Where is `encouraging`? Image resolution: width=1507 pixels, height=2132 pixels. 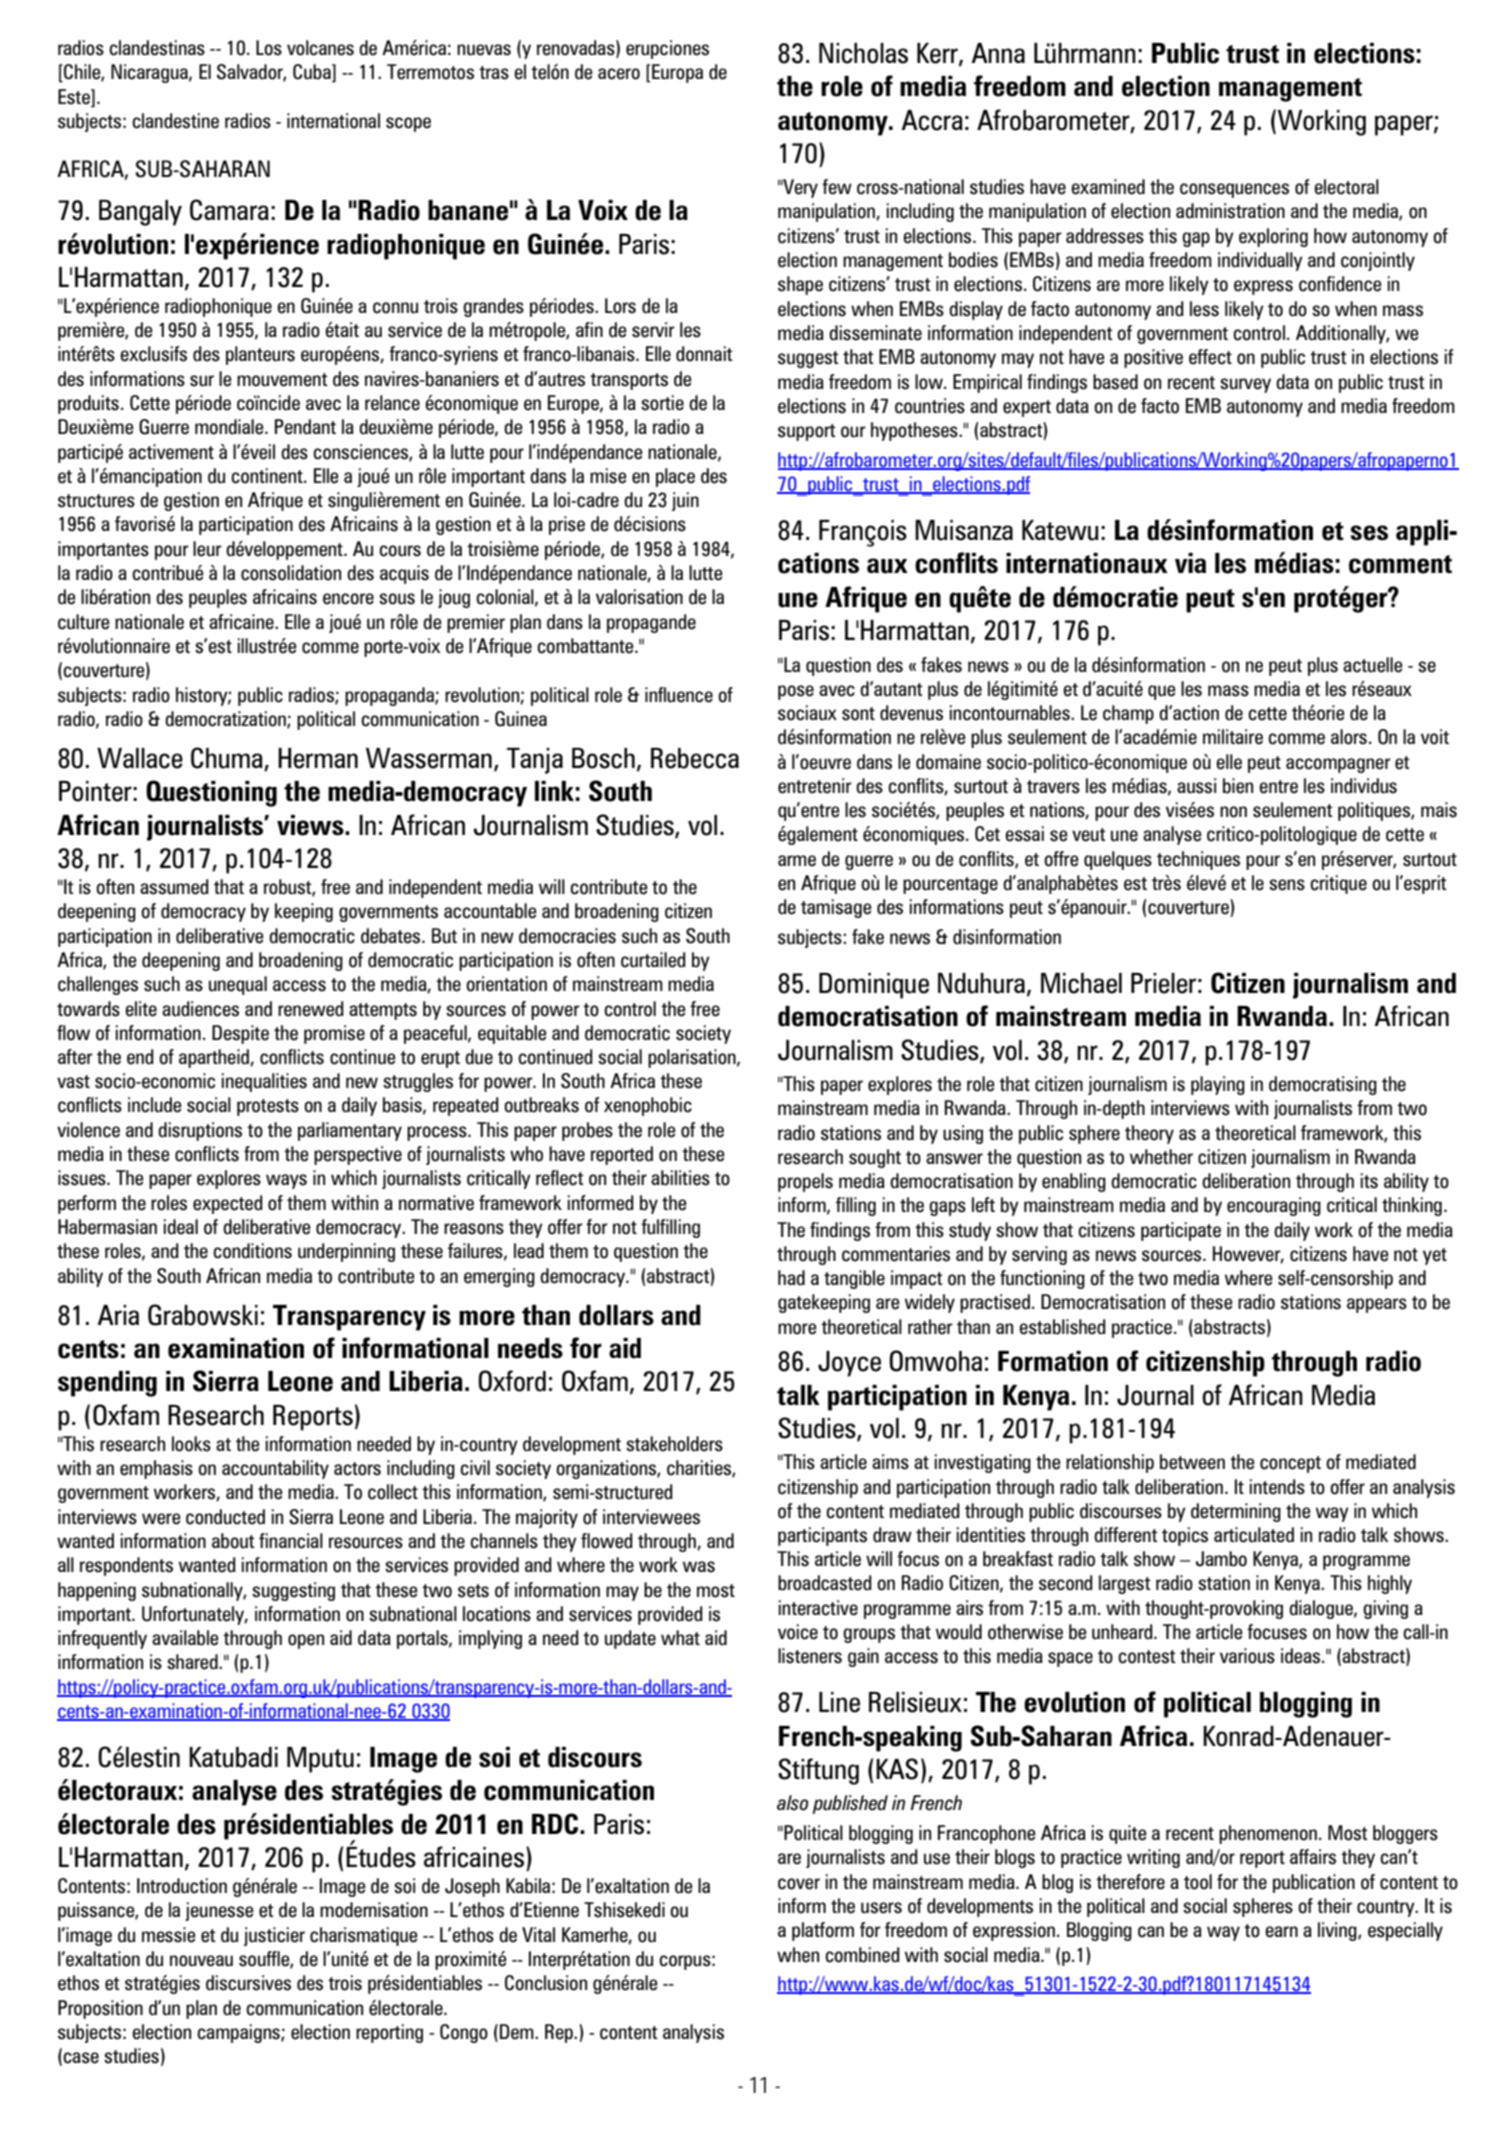
encouraging is located at coordinates (1274, 1206).
